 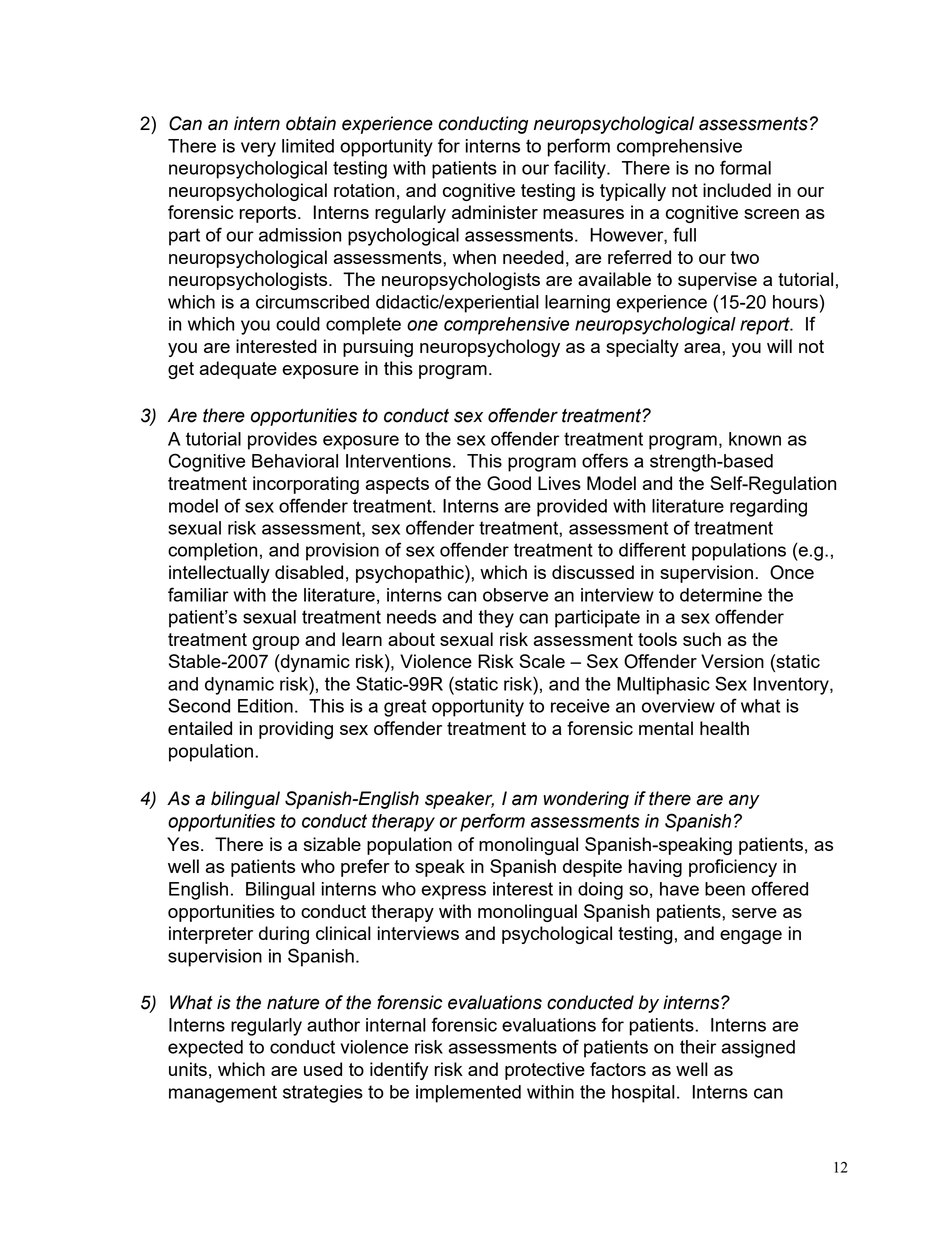 I want to click on formal, so click(x=745, y=167).
